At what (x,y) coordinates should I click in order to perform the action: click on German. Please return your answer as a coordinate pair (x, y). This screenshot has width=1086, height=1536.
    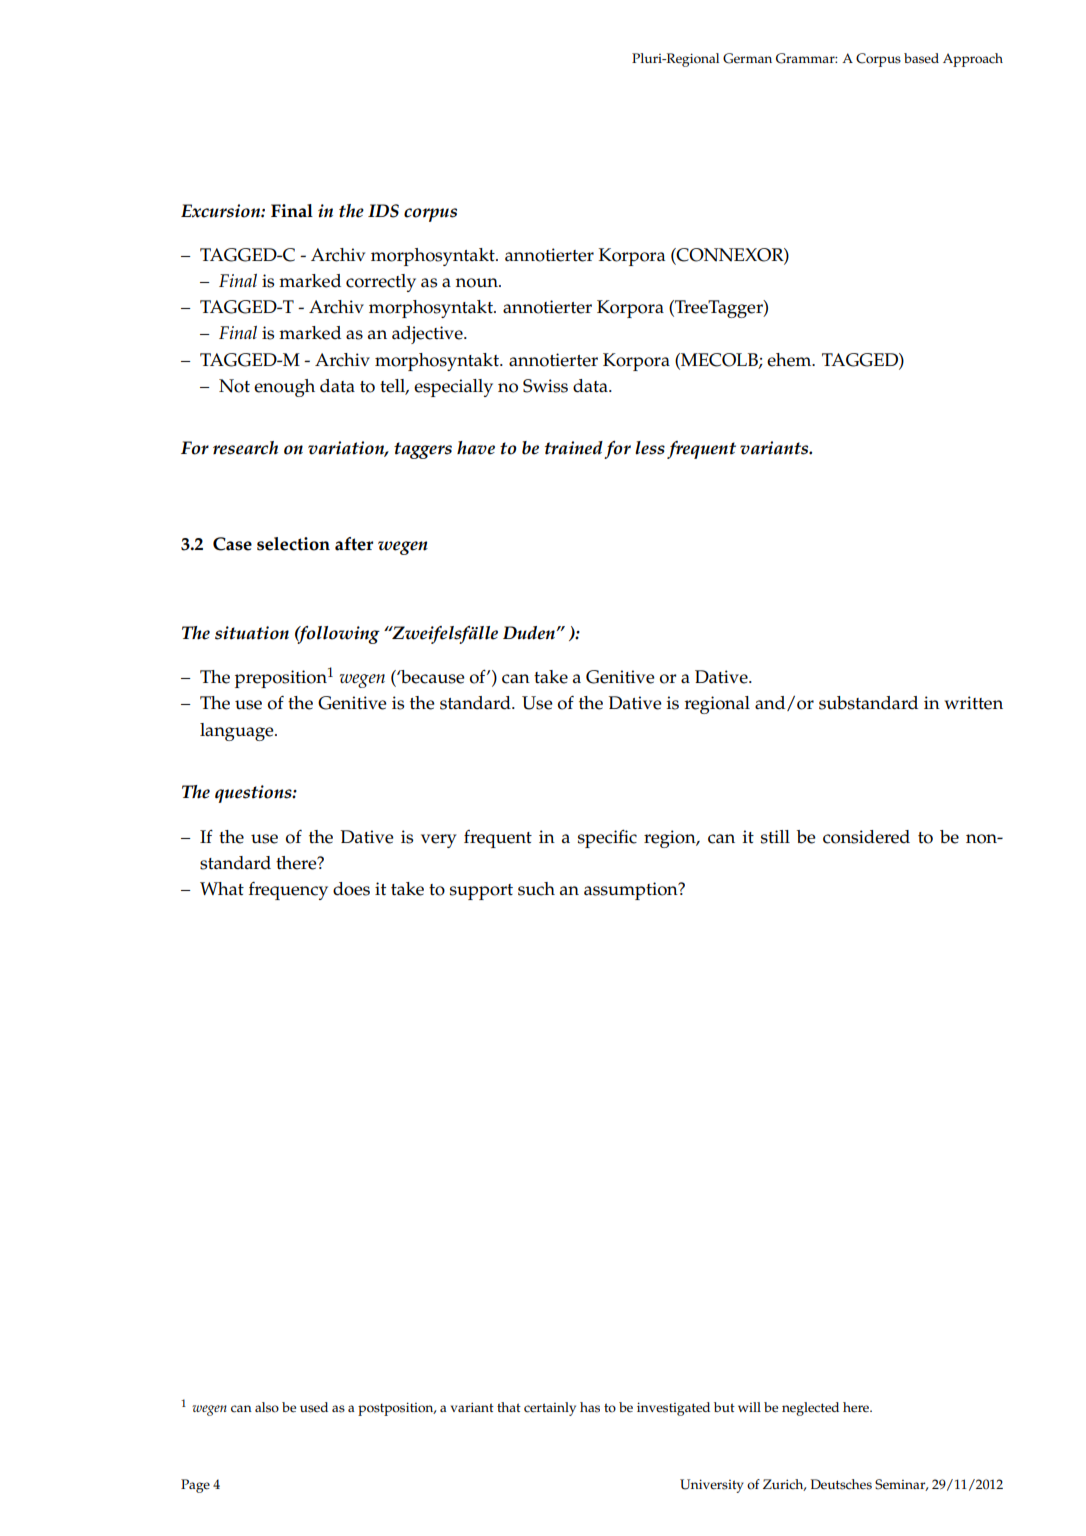
    Looking at the image, I should click on (747, 58).
